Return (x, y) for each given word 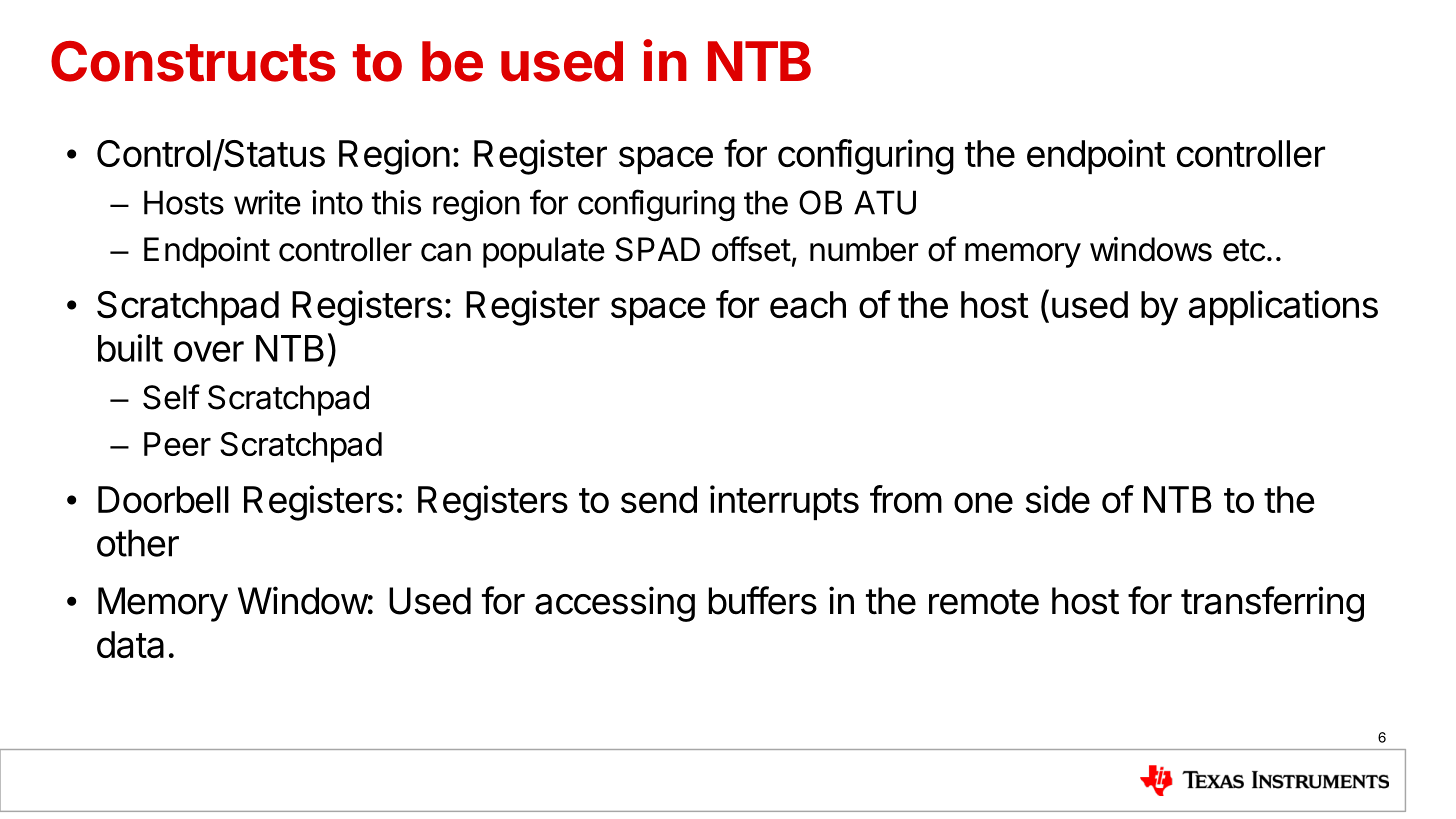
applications (1283, 307)
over (209, 351)
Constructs (193, 61)
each (808, 304)
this (396, 202)
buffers (763, 600)
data (130, 644)
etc (1244, 250)
